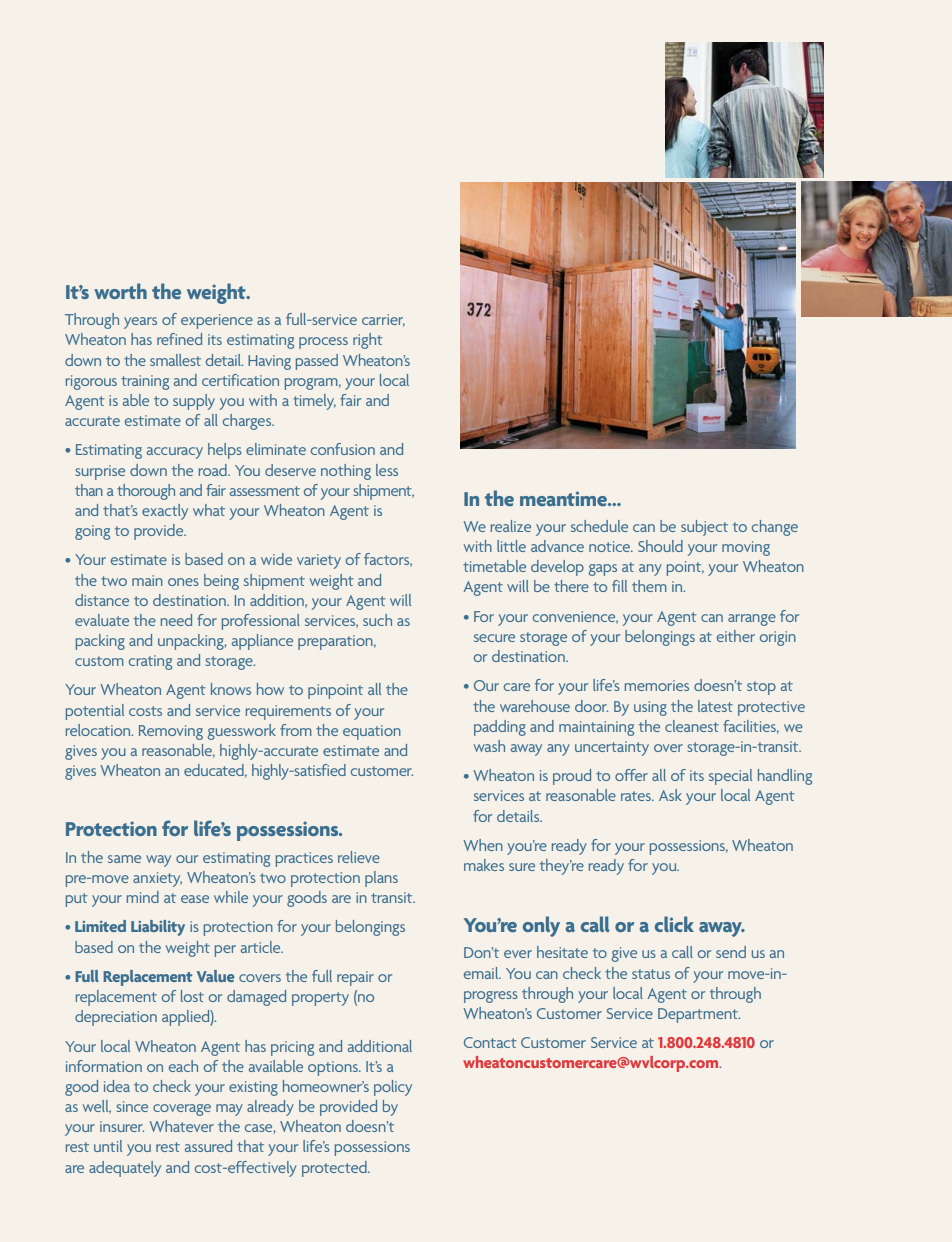 The height and width of the screenshot is (1242, 952). I want to click on anxiety, so click(157, 879).
